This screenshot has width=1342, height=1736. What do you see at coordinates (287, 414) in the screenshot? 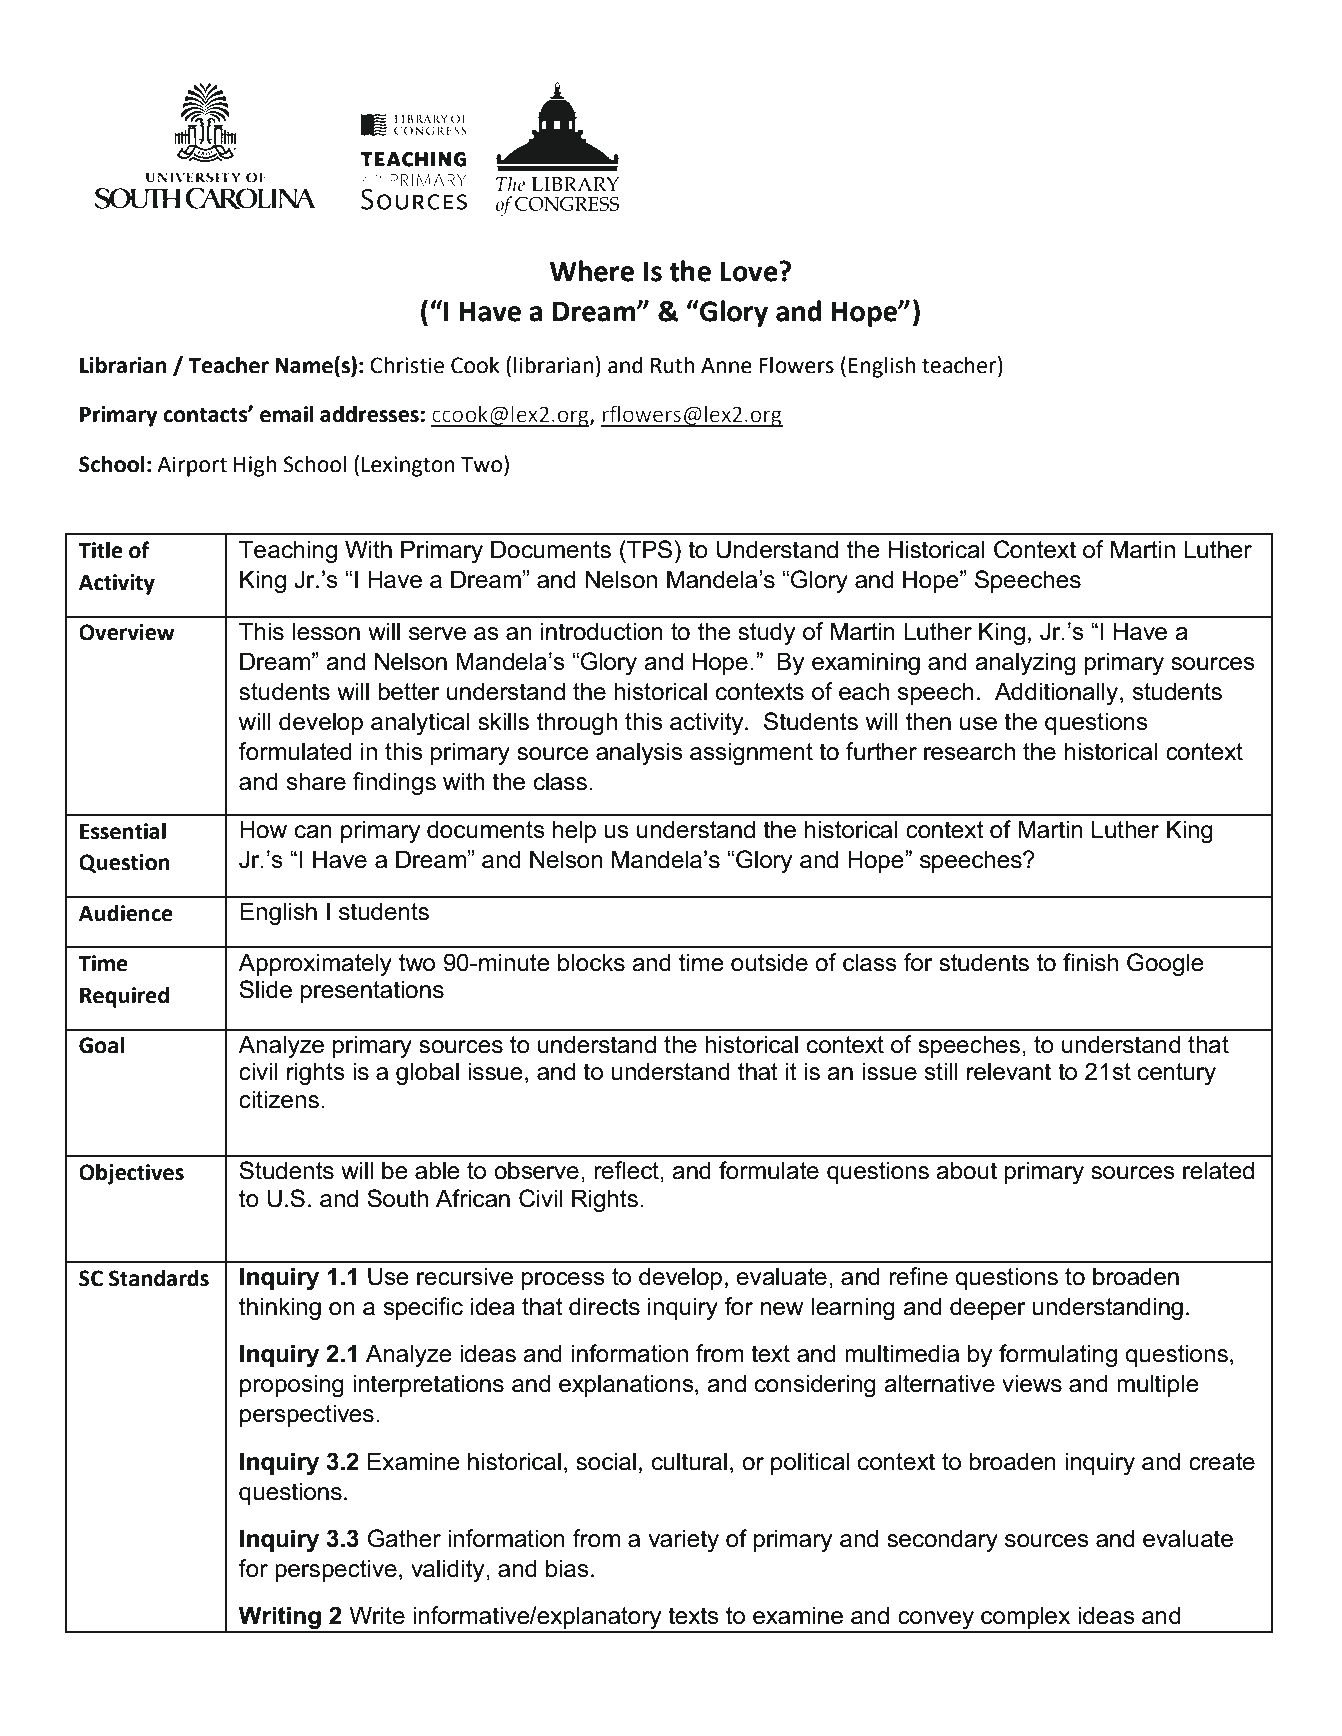
I see `email` at bounding box center [287, 414].
